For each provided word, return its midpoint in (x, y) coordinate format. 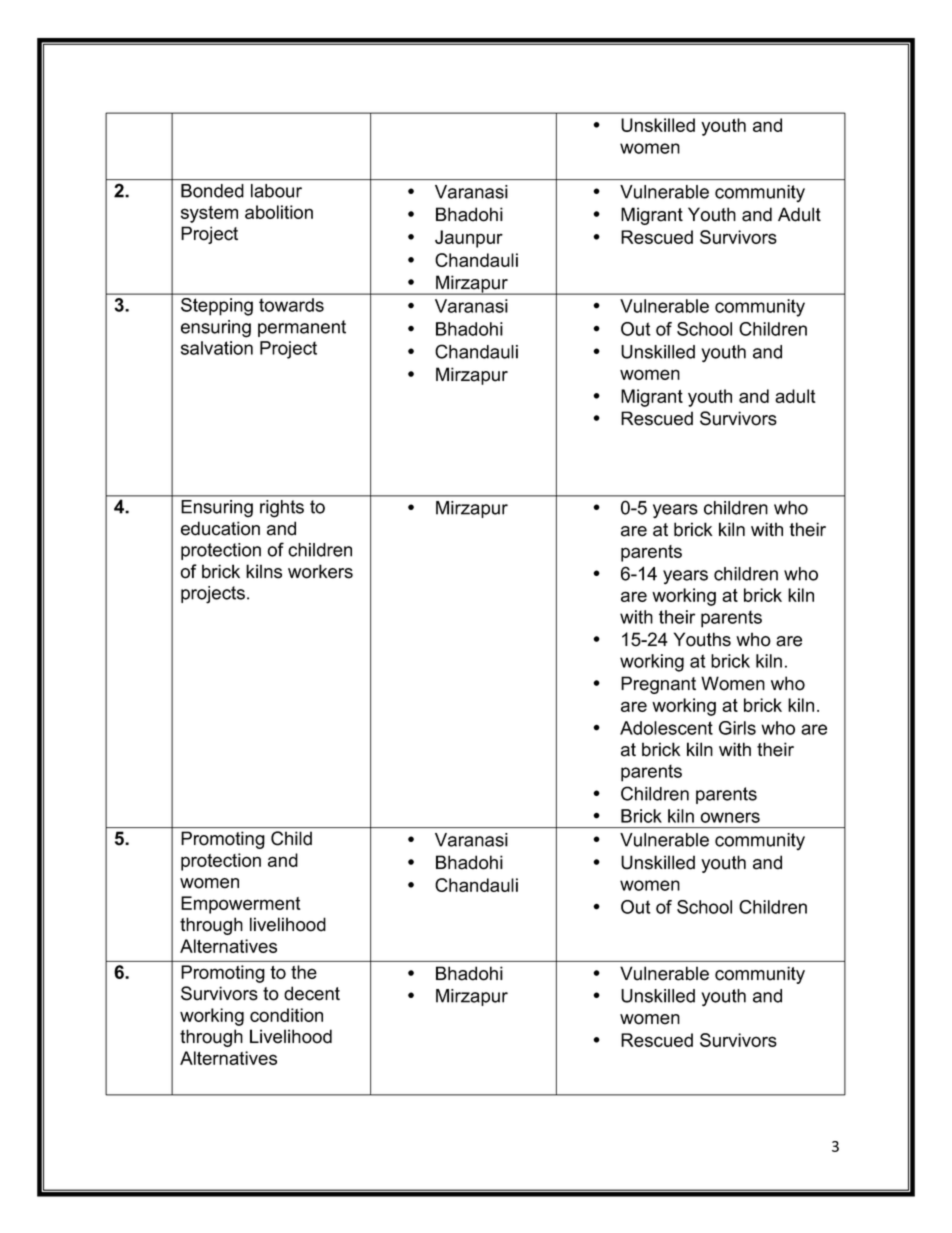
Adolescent (666, 728)
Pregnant (658, 685)
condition (286, 1015)
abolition (279, 212)
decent (312, 993)
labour (276, 191)
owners (730, 817)
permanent (302, 328)
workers (320, 571)
